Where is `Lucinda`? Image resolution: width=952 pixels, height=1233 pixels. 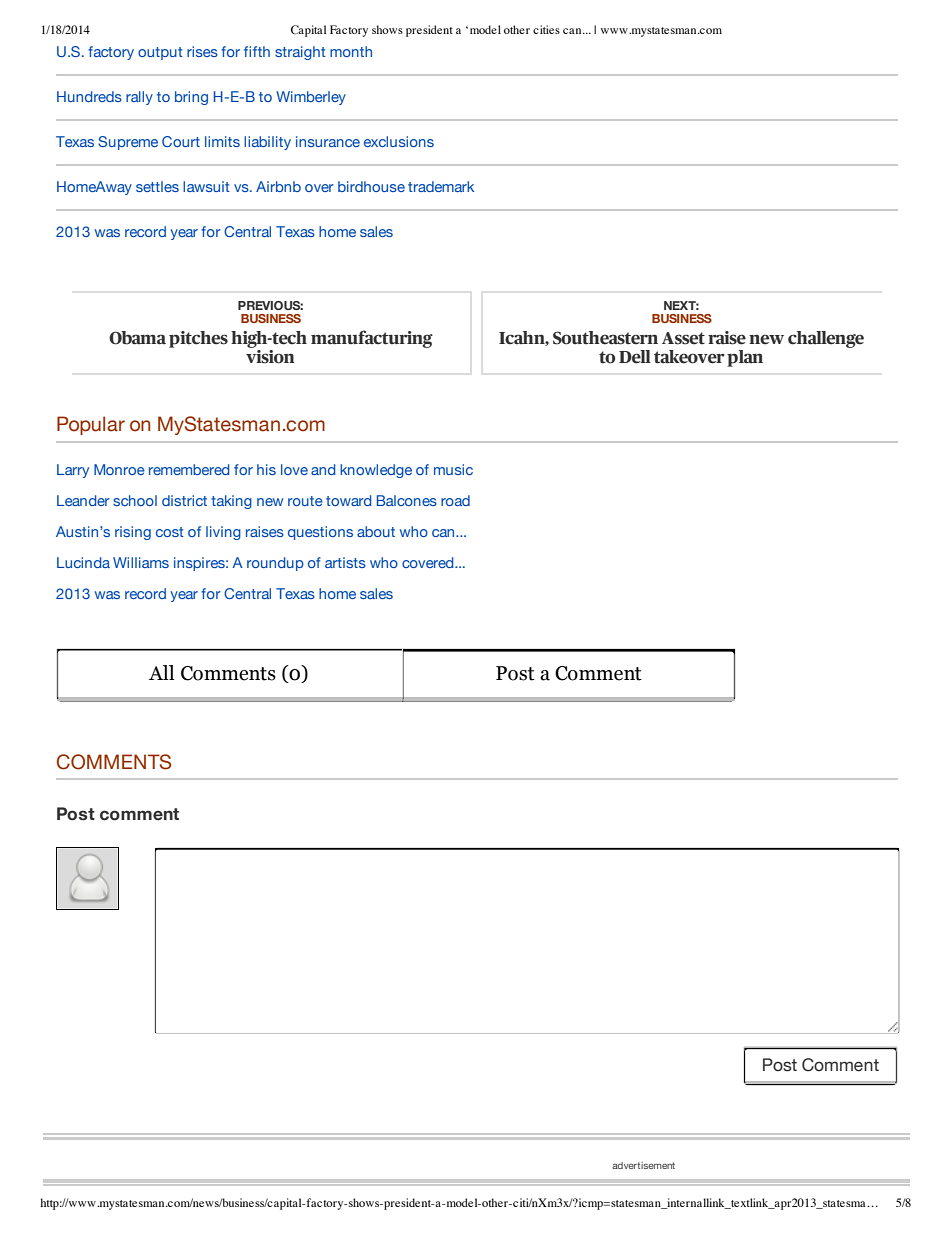
Lucinda is located at coordinates (83, 562).
